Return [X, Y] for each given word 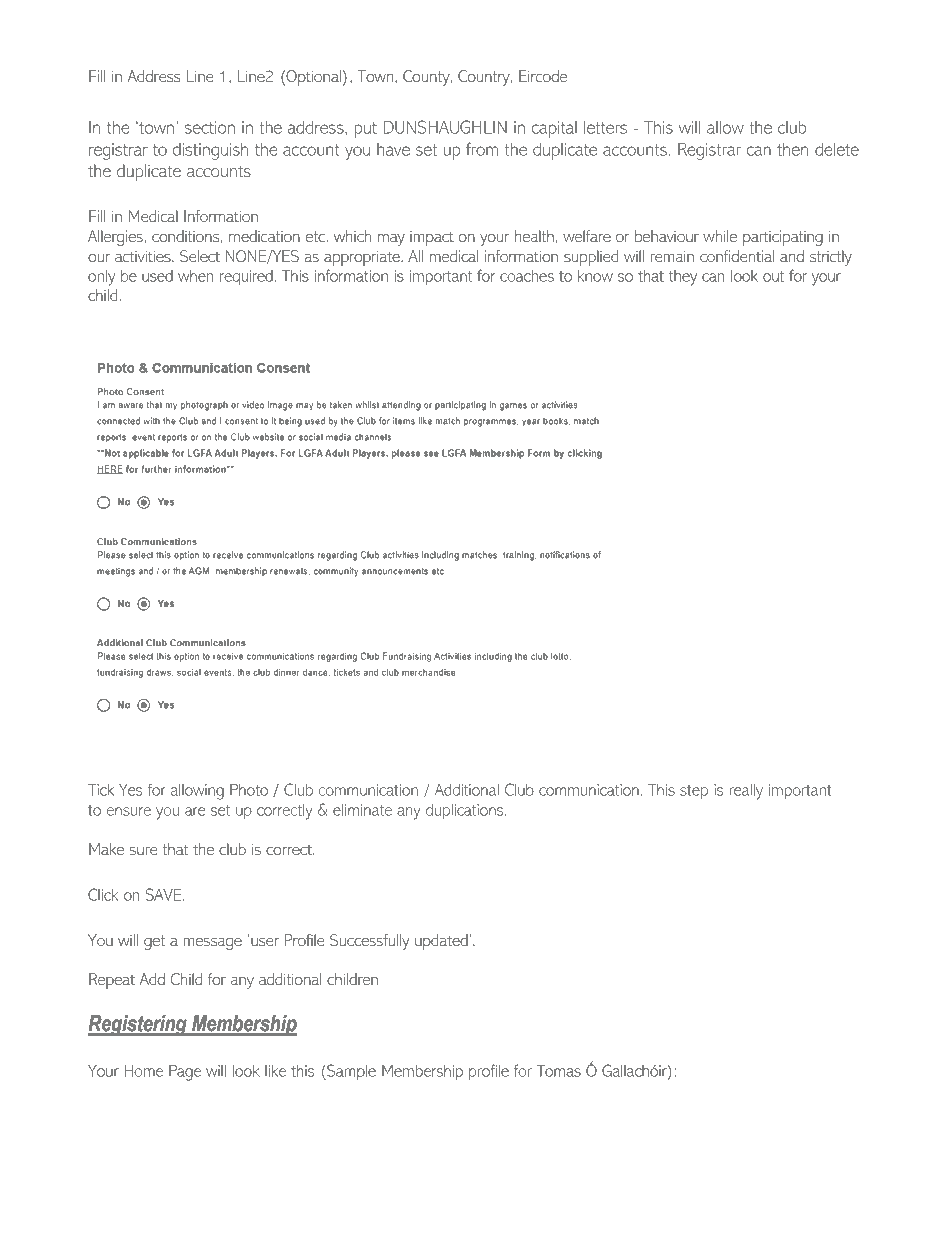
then [792, 149]
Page [185, 1072]
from [482, 149]
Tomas [559, 1070]
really [746, 792]
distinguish [210, 151]
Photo [249, 789]
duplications [466, 811]
